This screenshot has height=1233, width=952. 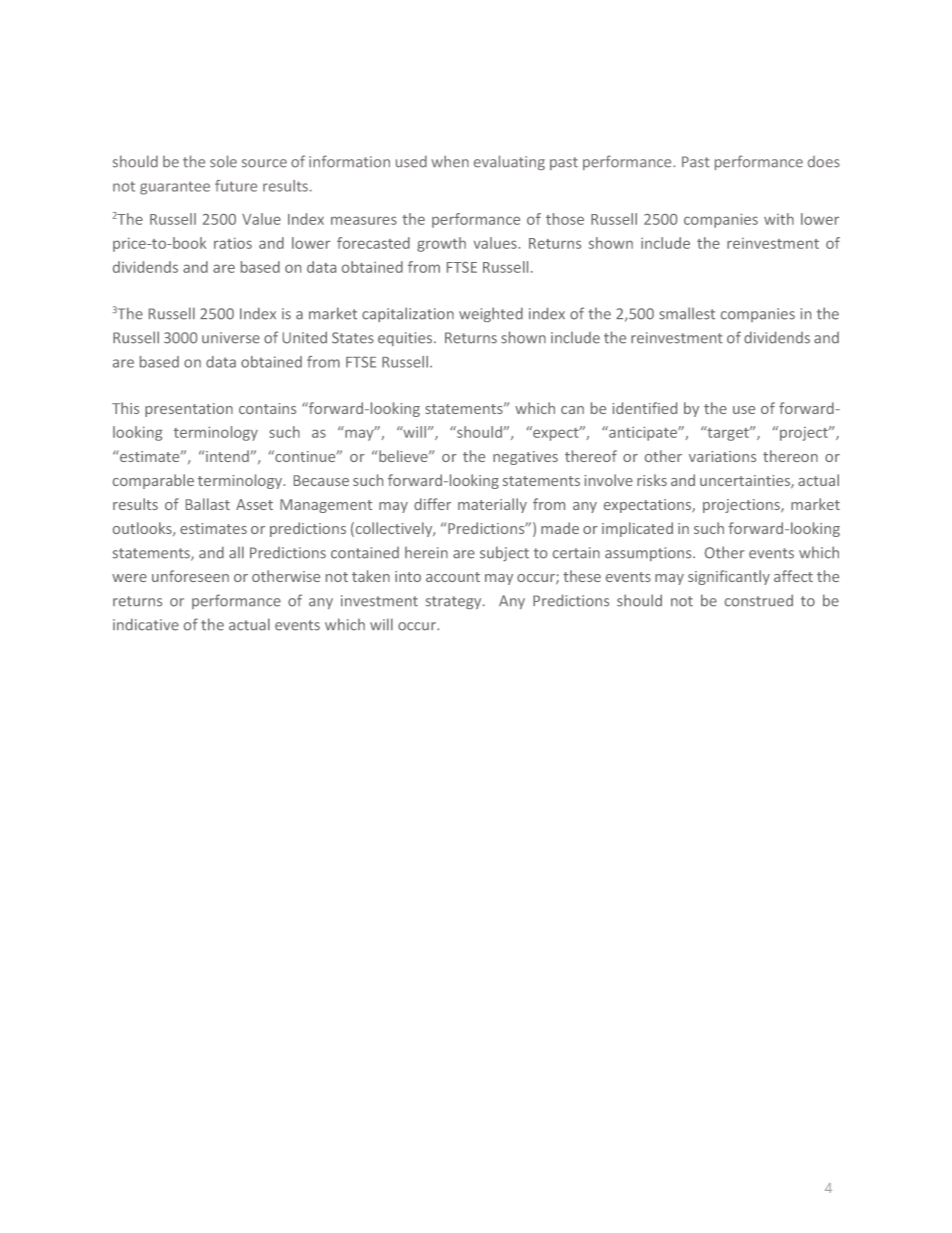 I want to click on indicative, so click(x=146, y=624).
